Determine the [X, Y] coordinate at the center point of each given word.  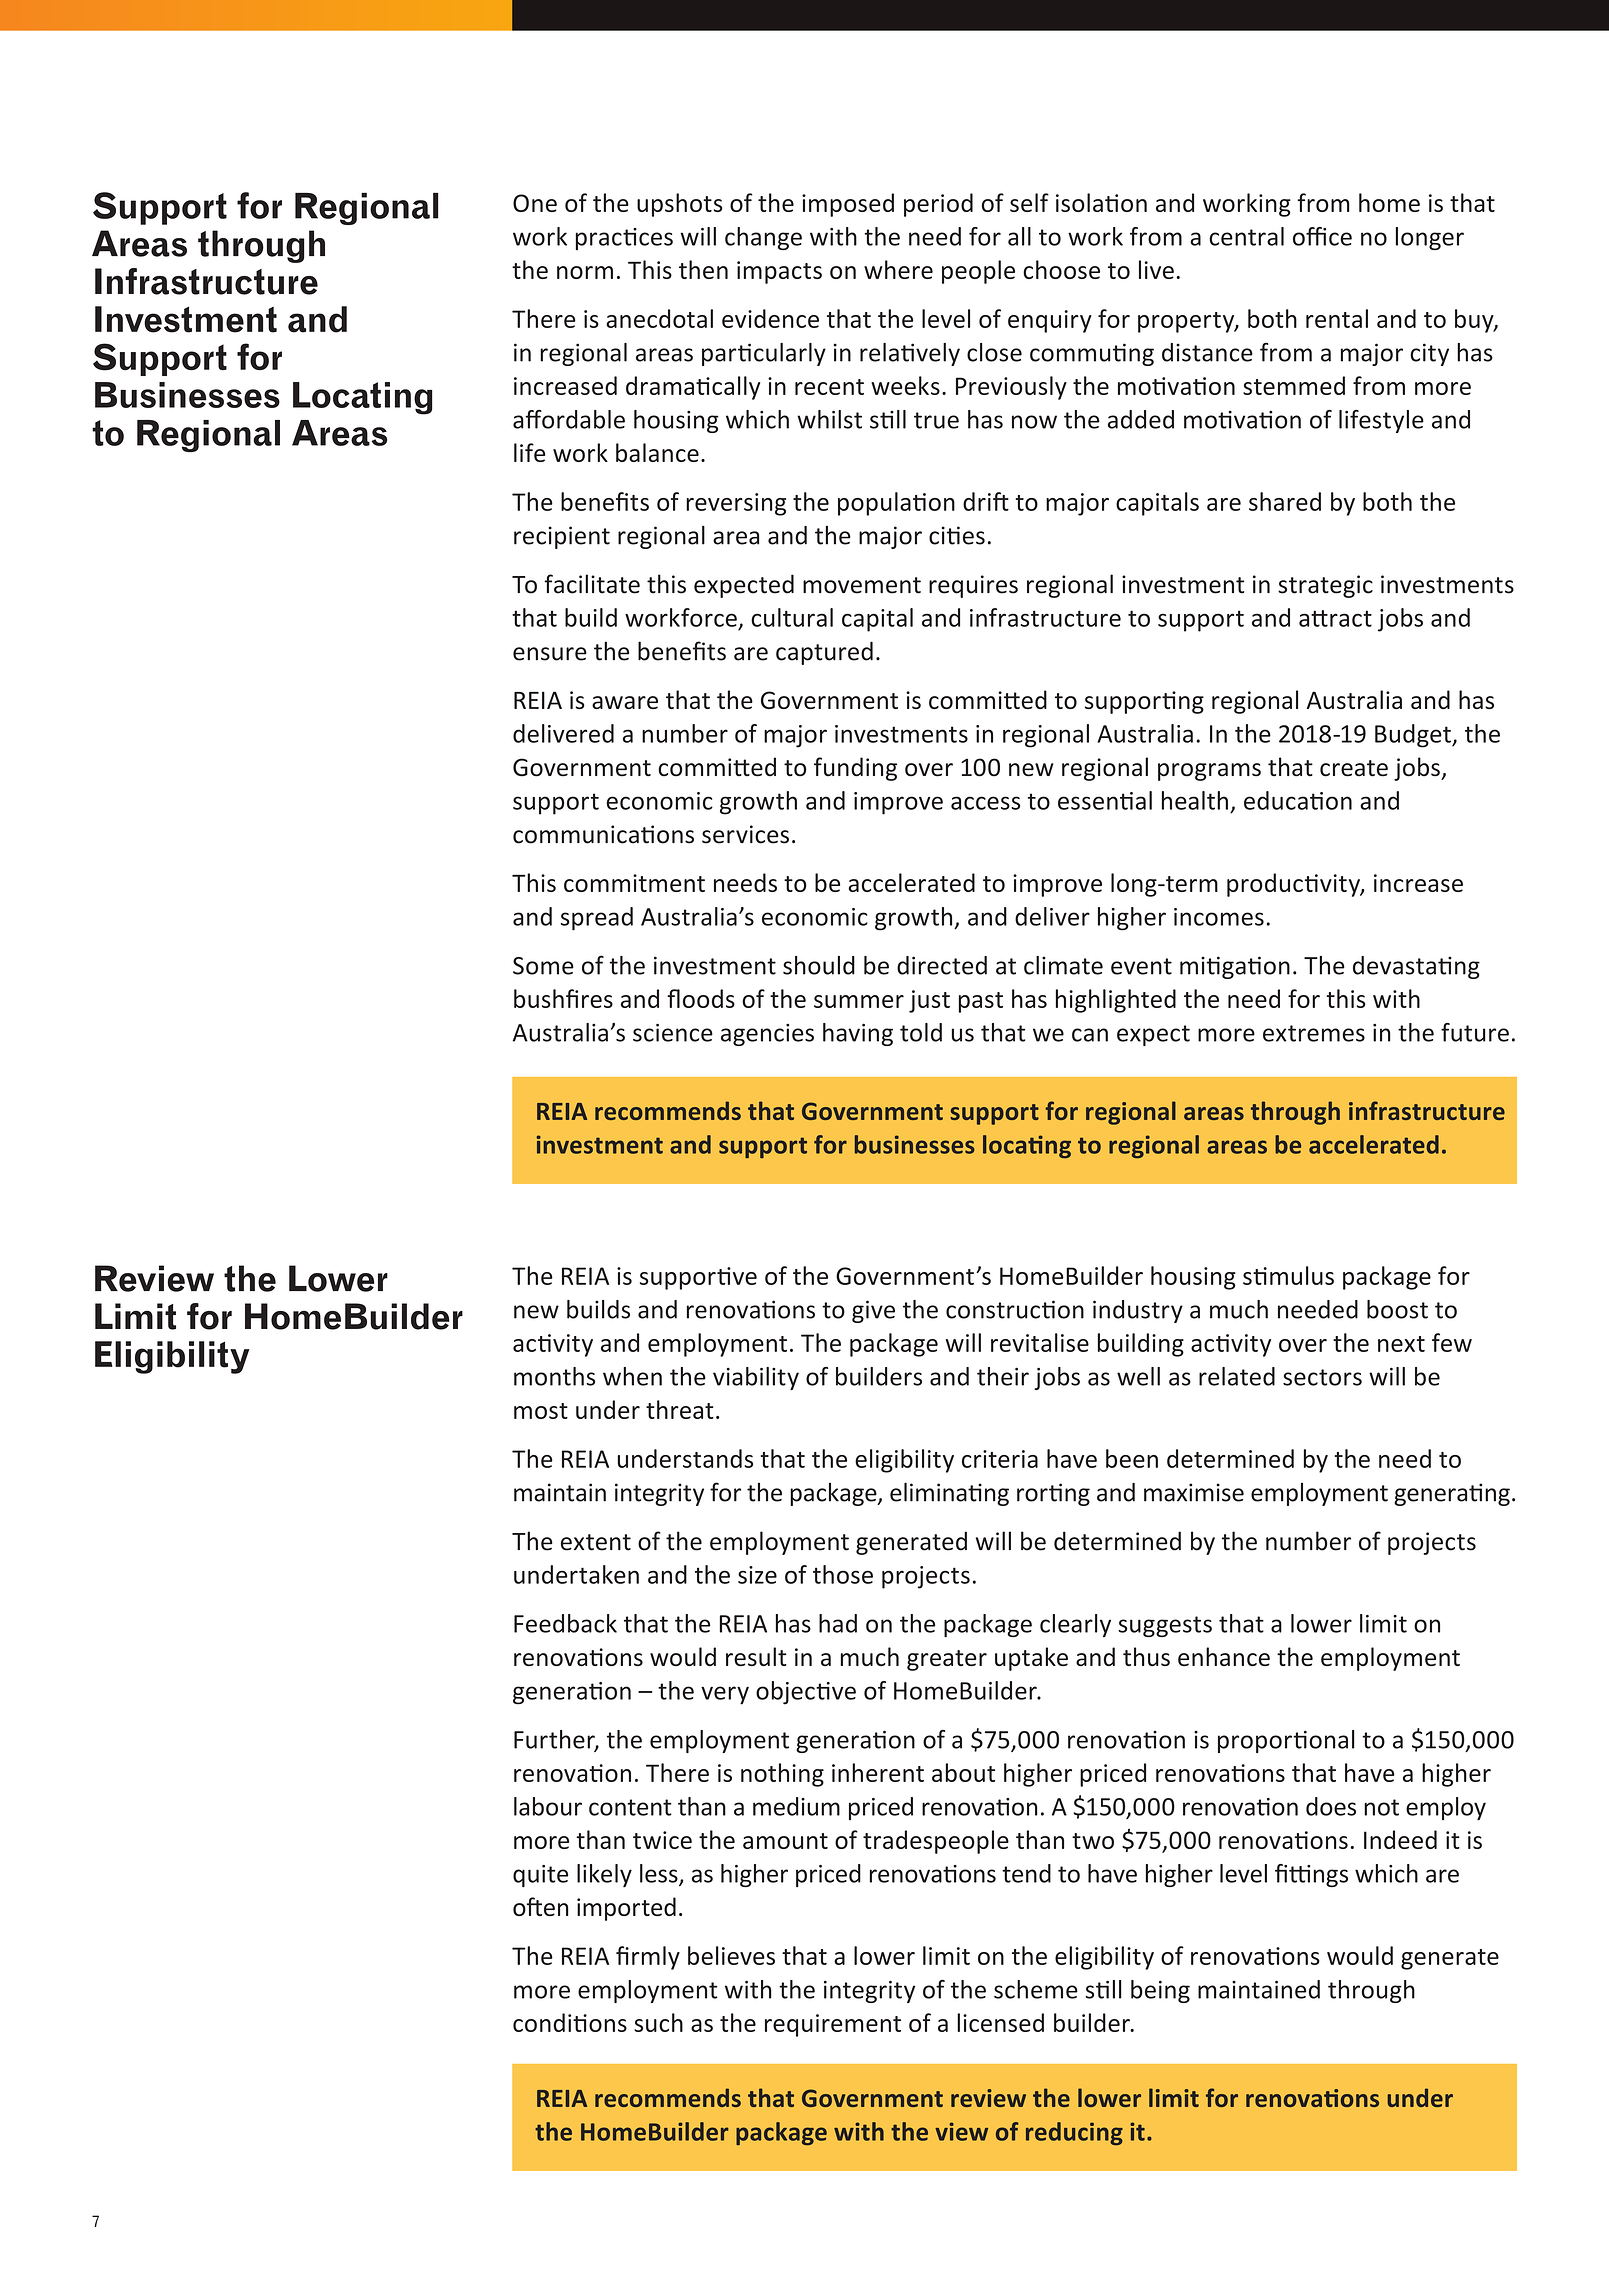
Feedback [565, 1623]
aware [625, 702]
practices [624, 239]
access [985, 803]
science [673, 1032]
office [1322, 236]
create [1354, 768]
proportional [1286, 1741]
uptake [1031, 1659]
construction [1015, 1309]
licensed [1000, 2022]
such [658, 2022]
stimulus [1288, 1275]
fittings [1311, 1875]
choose [1061, 269]
